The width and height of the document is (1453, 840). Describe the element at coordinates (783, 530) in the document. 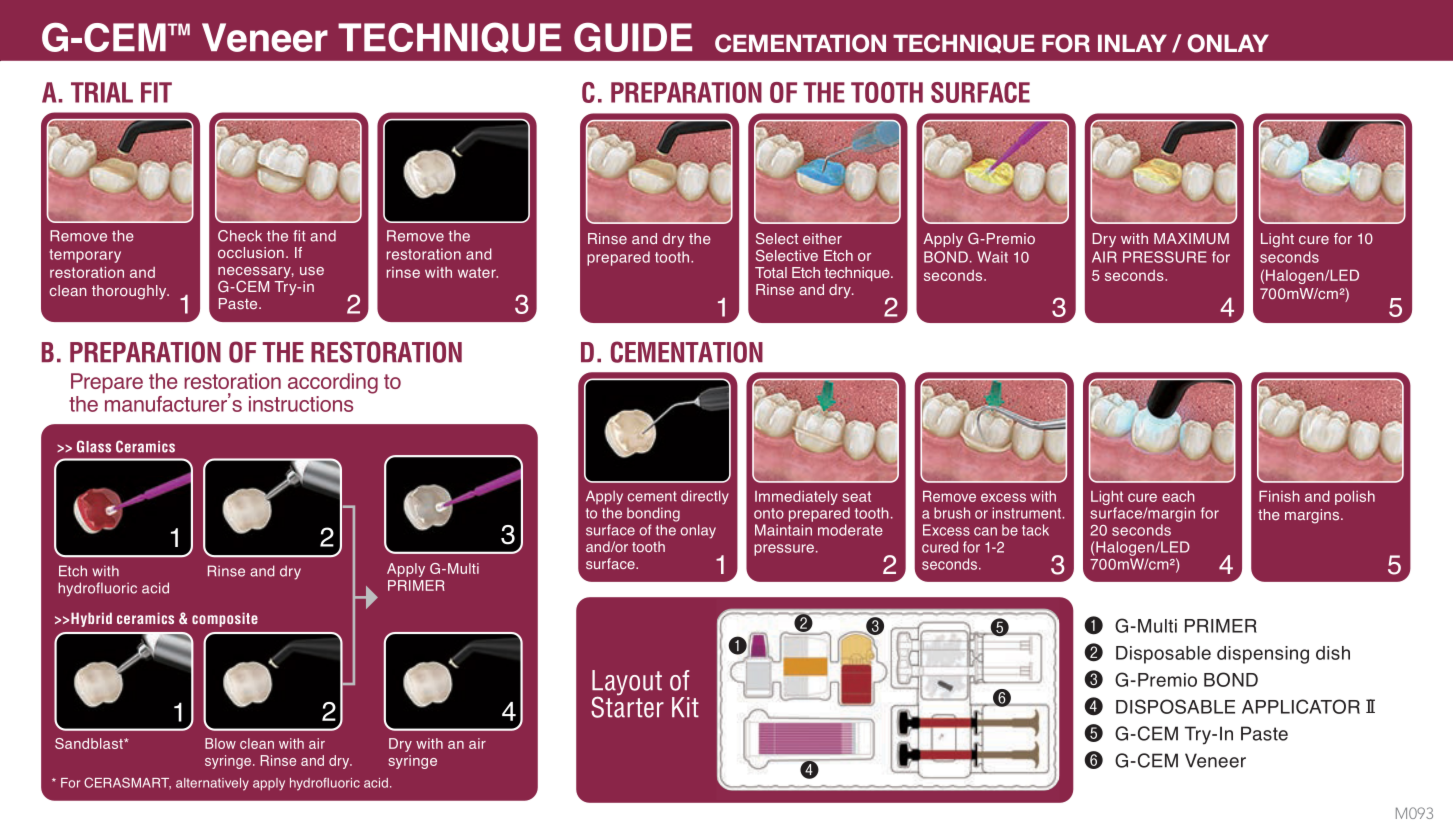

I see `Maintain` at that location.
